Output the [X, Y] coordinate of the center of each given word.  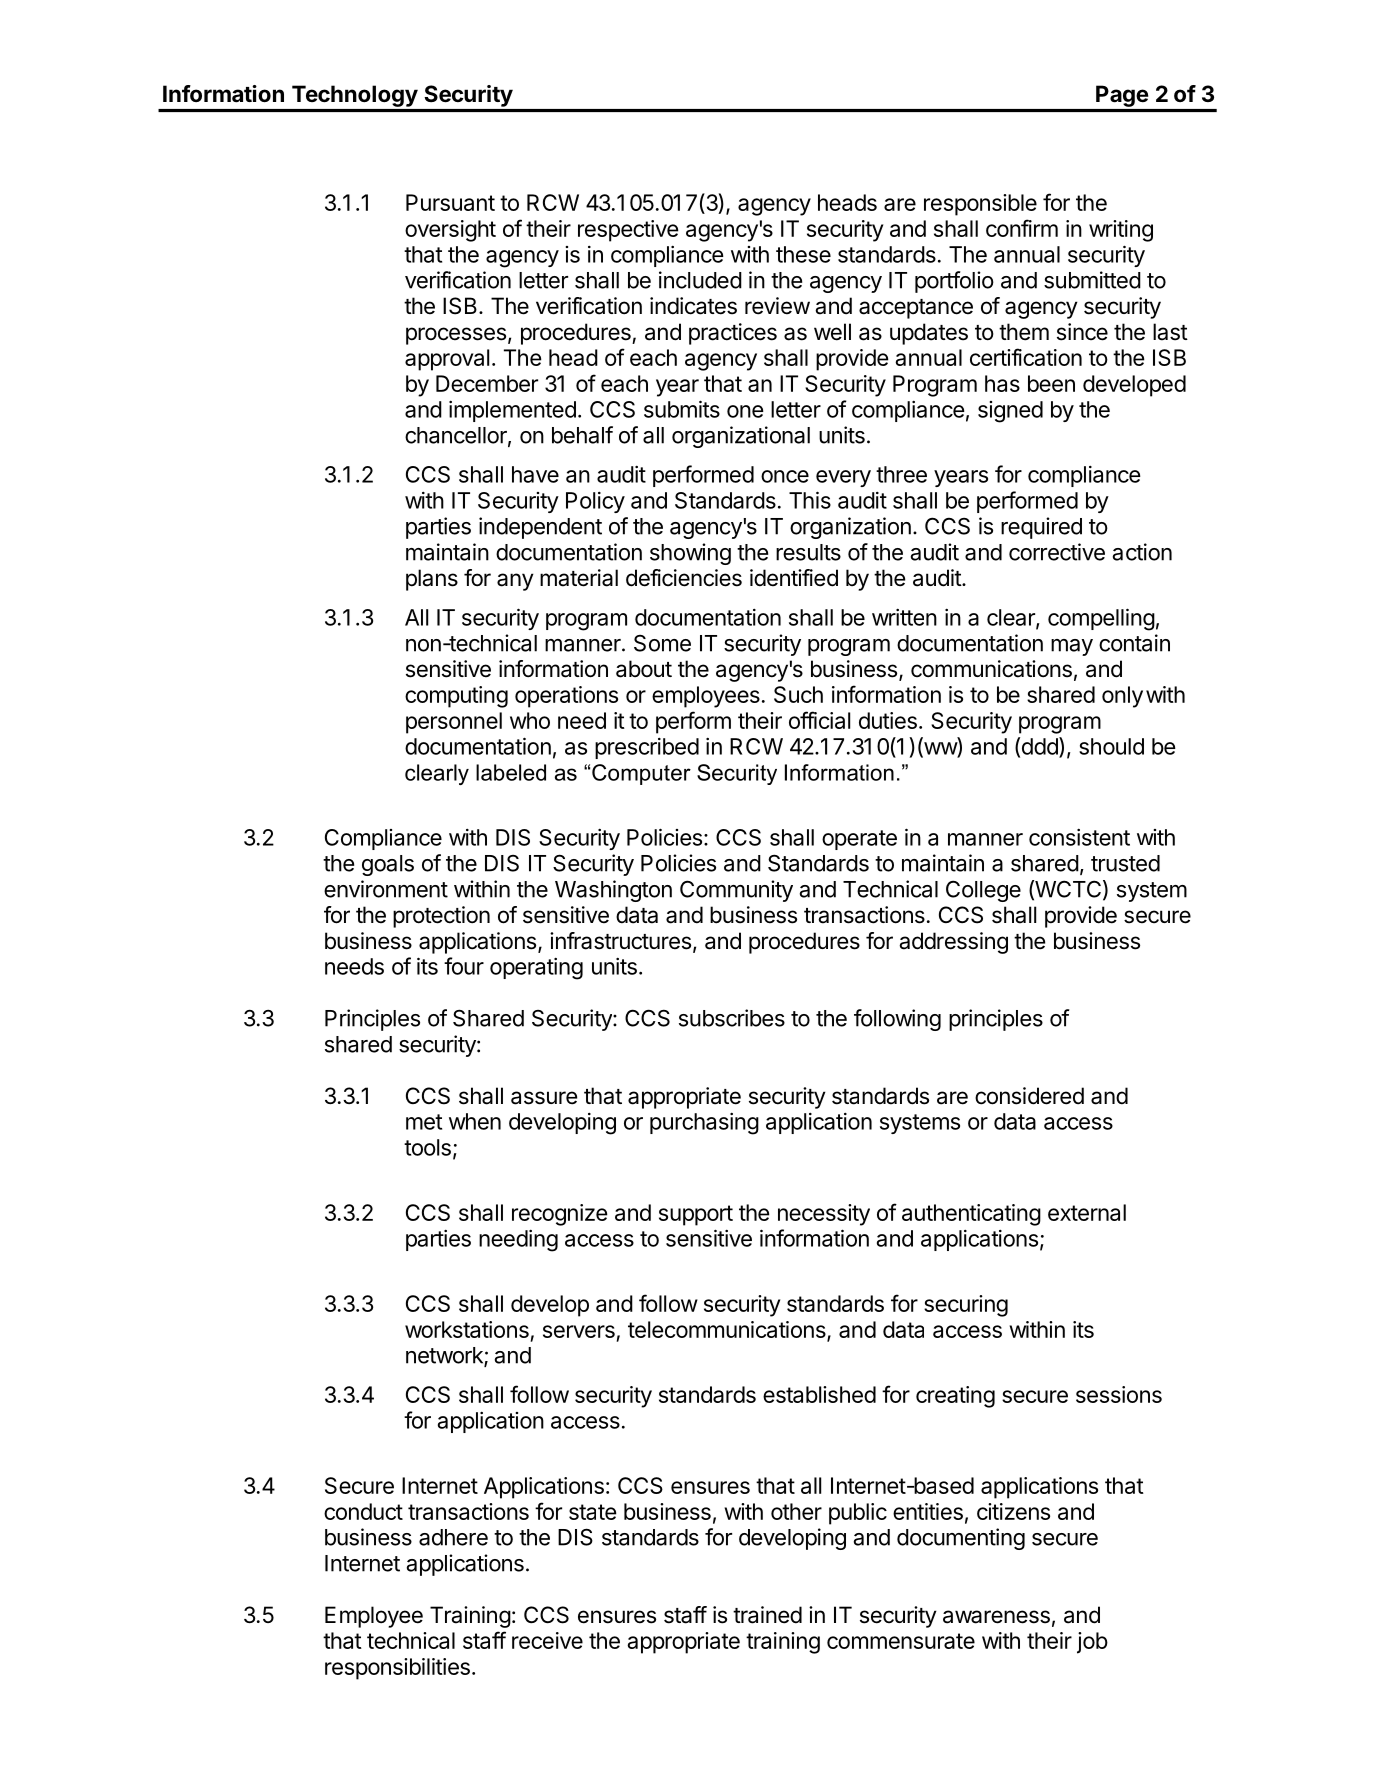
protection [441, 917]
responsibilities [397, 1669]
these [803, 254]
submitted [1092, 280]
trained [767, 1615]
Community [736, 891]
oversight [450, 231]
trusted [1125, 863]
